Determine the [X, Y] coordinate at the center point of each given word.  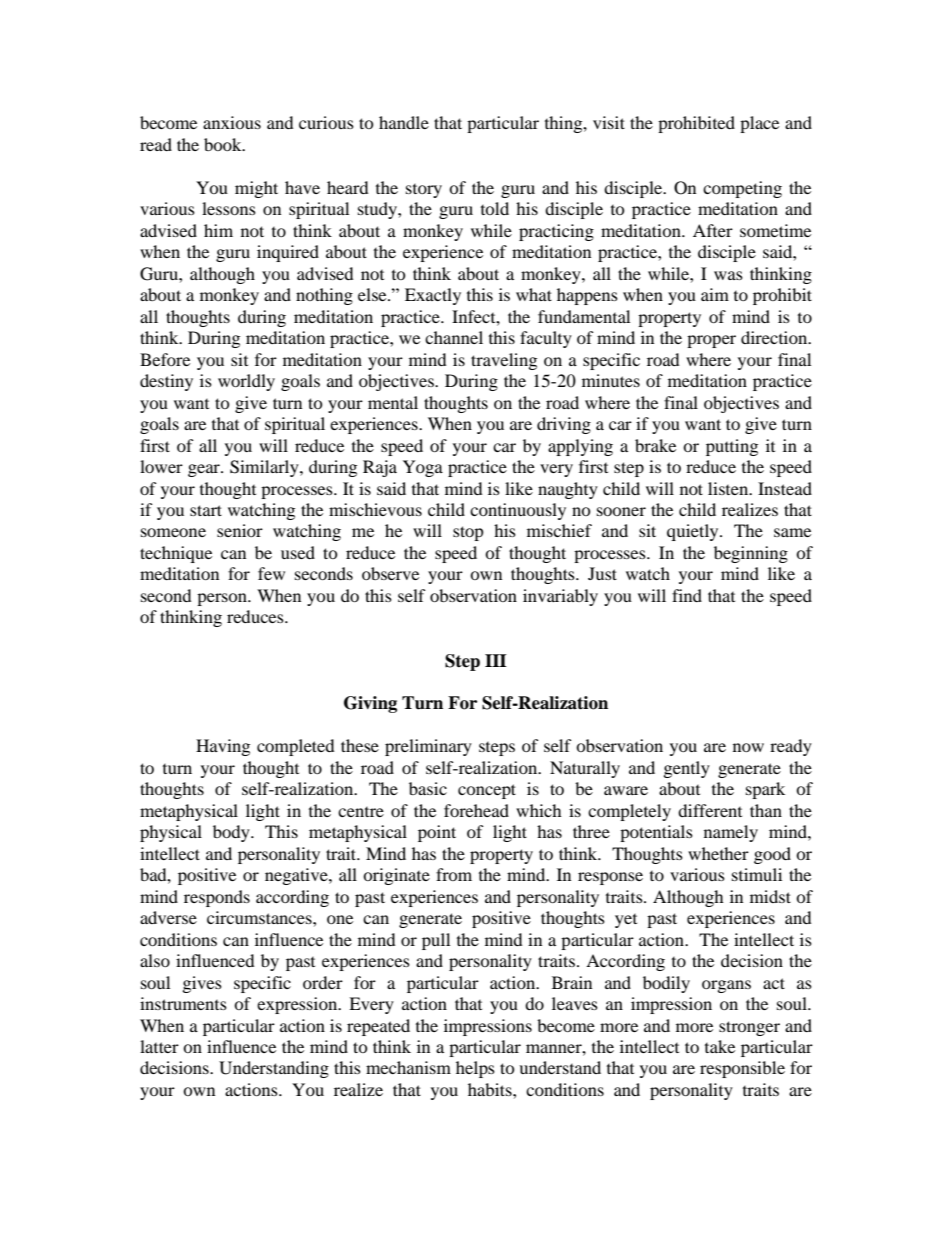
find [687, 595]
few [271, 573]
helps [475, 1069]
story [424, 191]
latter [159, 1046]
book [224, 144]
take [720, 1046]
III [496, 660]
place [759, 124]
